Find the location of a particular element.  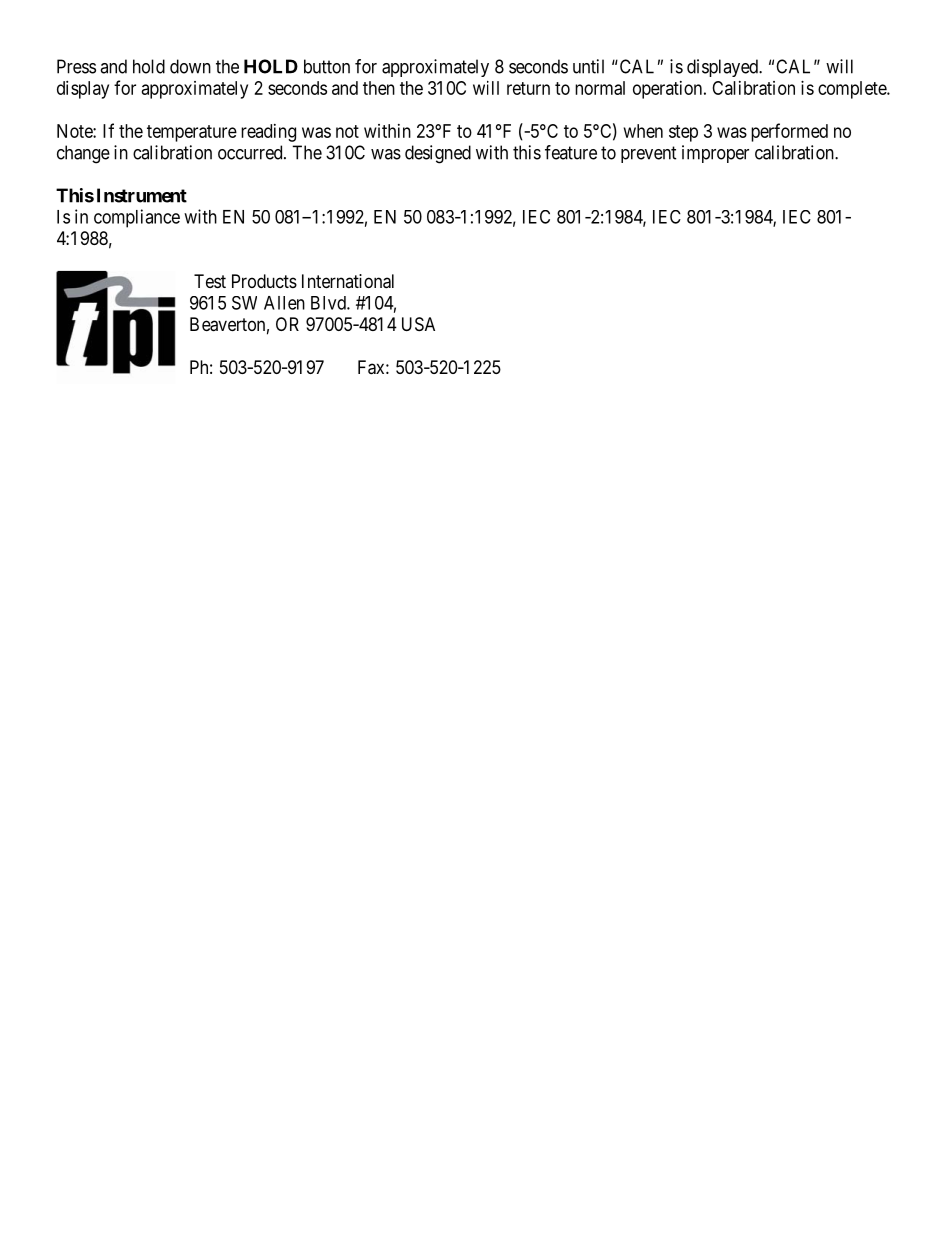

Instrument is located at coordinates (142, 195).
